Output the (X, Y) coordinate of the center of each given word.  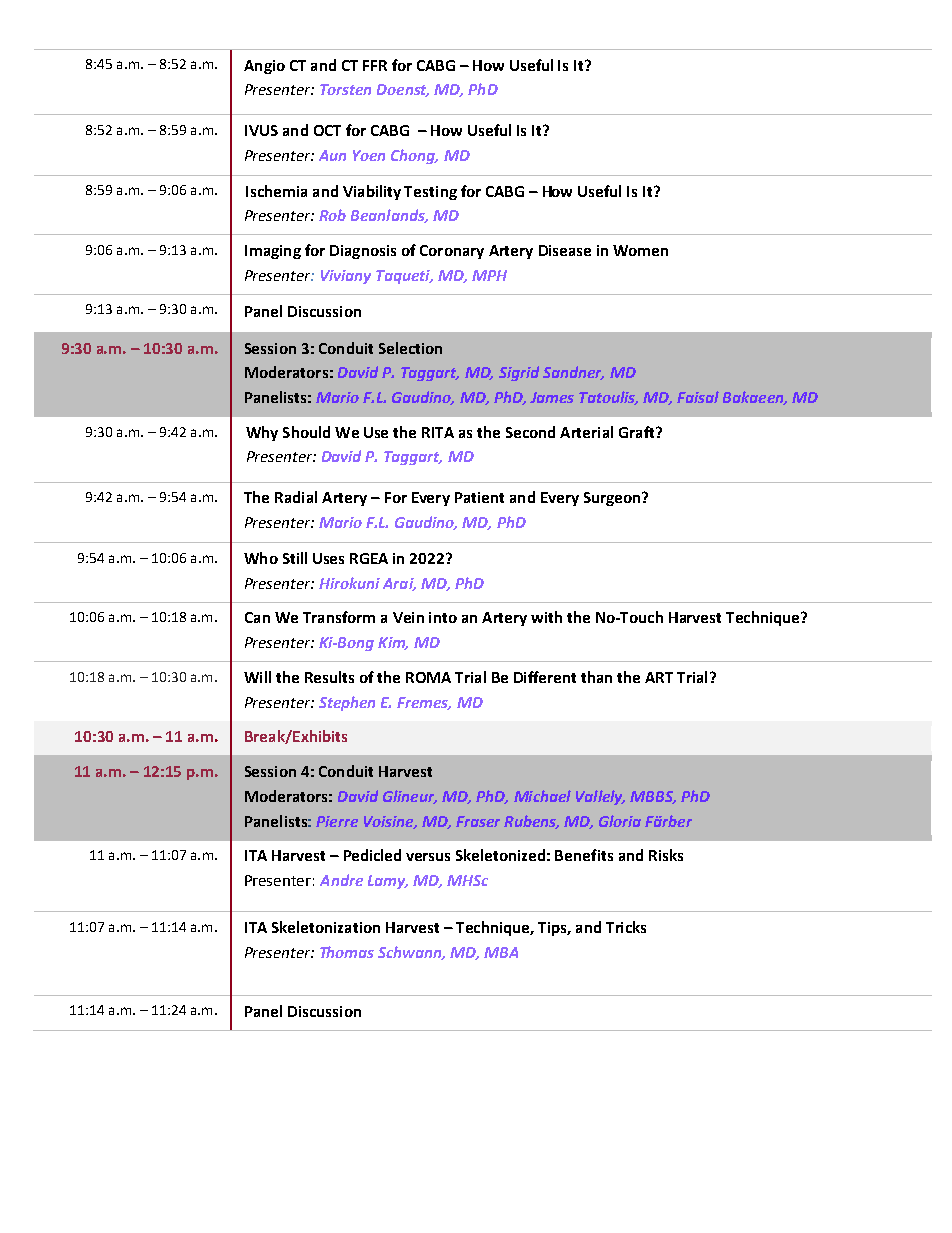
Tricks (626, 927)
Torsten (345, 89)
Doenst (403, 90)
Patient (479, 497)
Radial (296, 497)
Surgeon (613, 499)
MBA (501, 952)
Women (640, 250)
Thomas (347, 952)
